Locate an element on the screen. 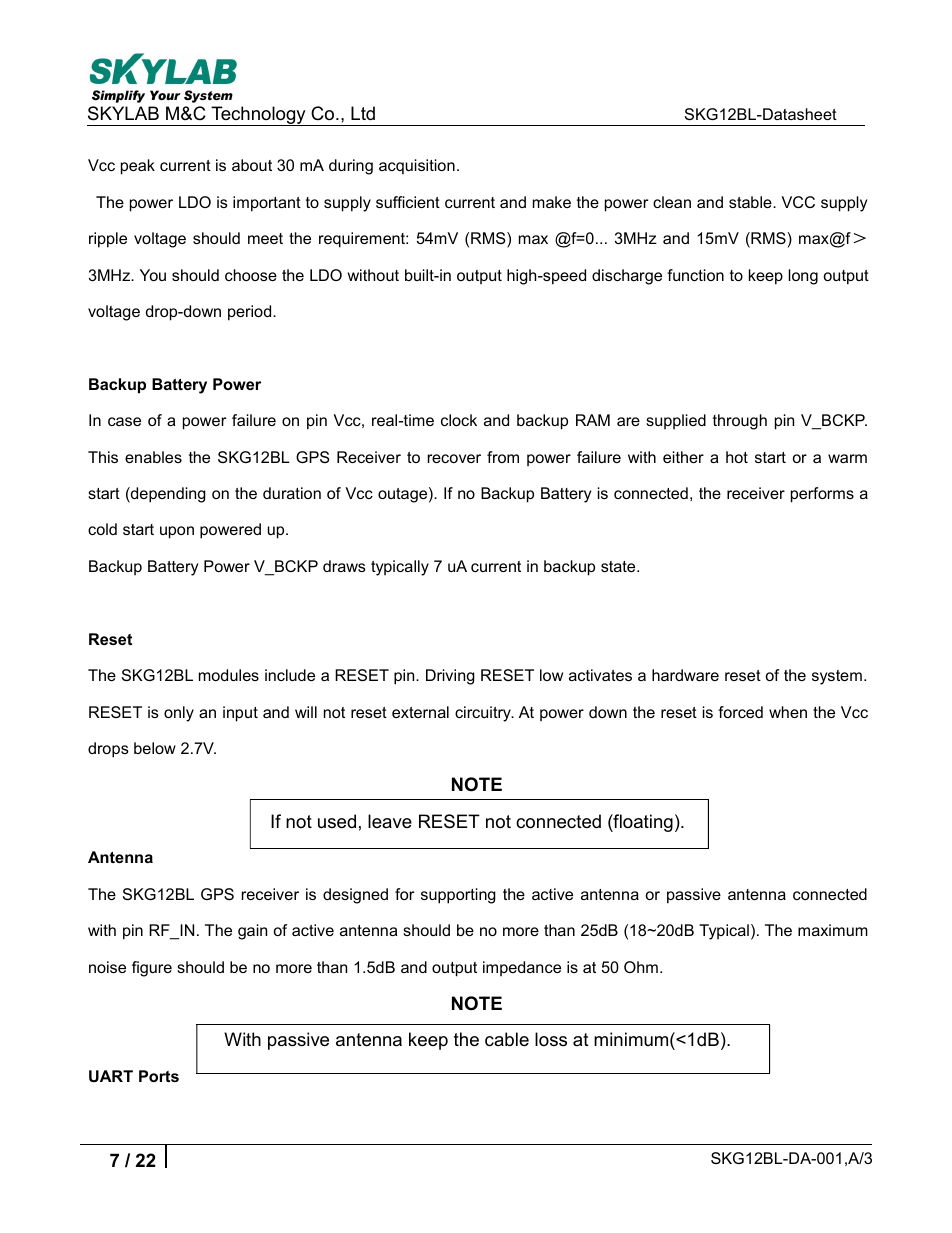 Image resolution: width=952 pixels, height=1233 pixels. Ports is located at coordinates (159, 1076).
